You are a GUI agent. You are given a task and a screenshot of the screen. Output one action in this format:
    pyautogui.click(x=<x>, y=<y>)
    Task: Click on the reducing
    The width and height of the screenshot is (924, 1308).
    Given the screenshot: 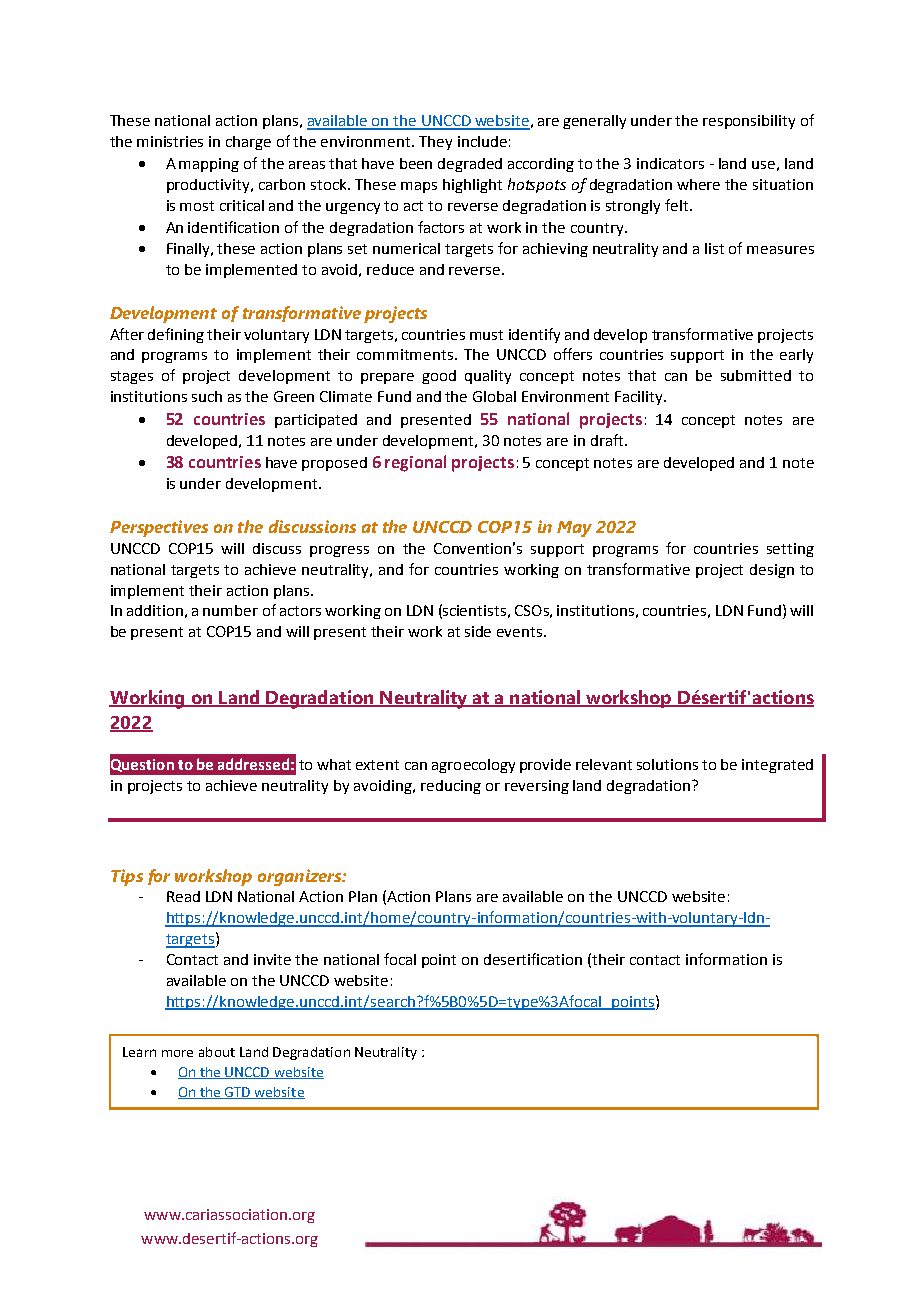 What is the action you would take?
    pyautogui.click(x=451, y=787)
